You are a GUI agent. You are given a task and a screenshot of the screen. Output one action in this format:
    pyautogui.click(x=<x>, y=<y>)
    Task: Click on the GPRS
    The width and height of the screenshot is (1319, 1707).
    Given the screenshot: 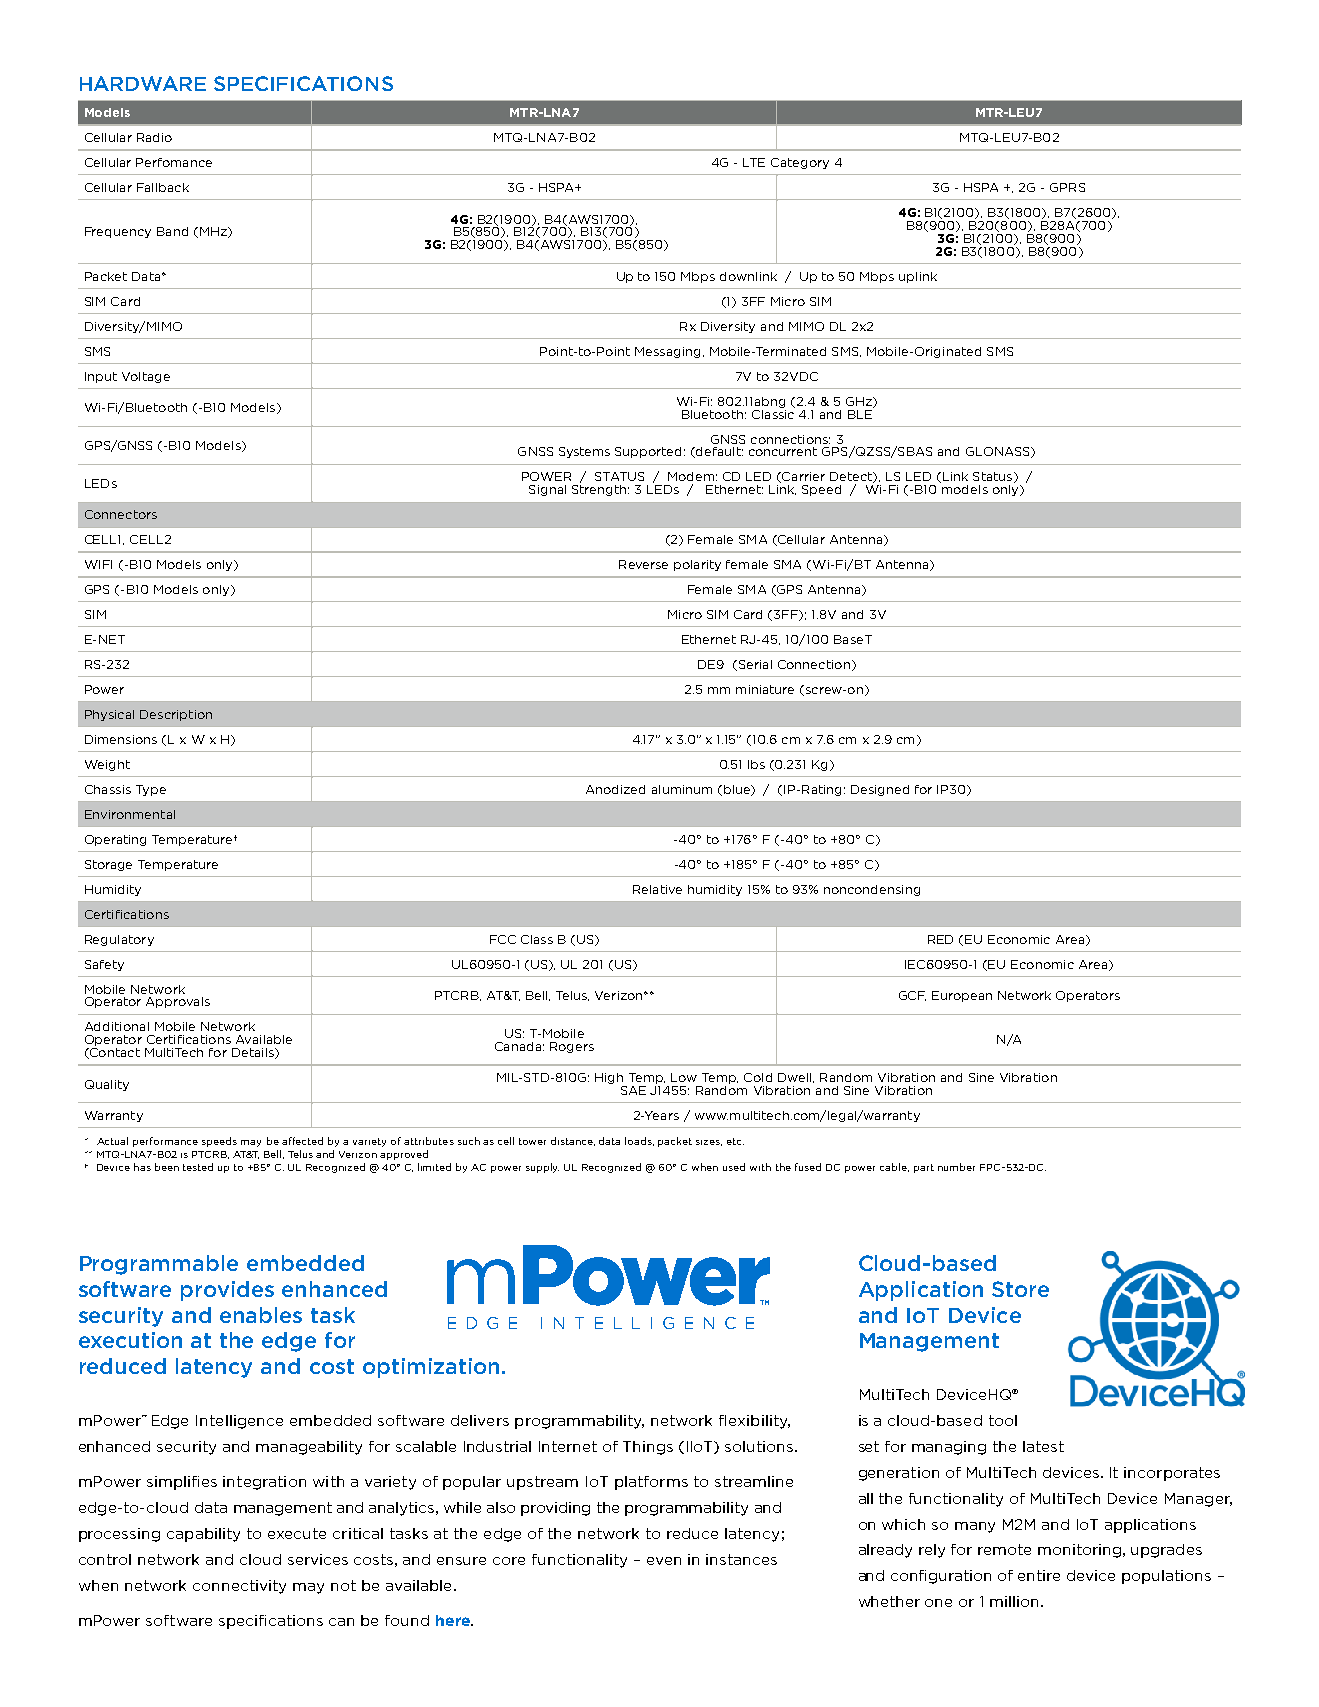 What is the action you would take?
    pyautogui.click(x=1067, y=187)
